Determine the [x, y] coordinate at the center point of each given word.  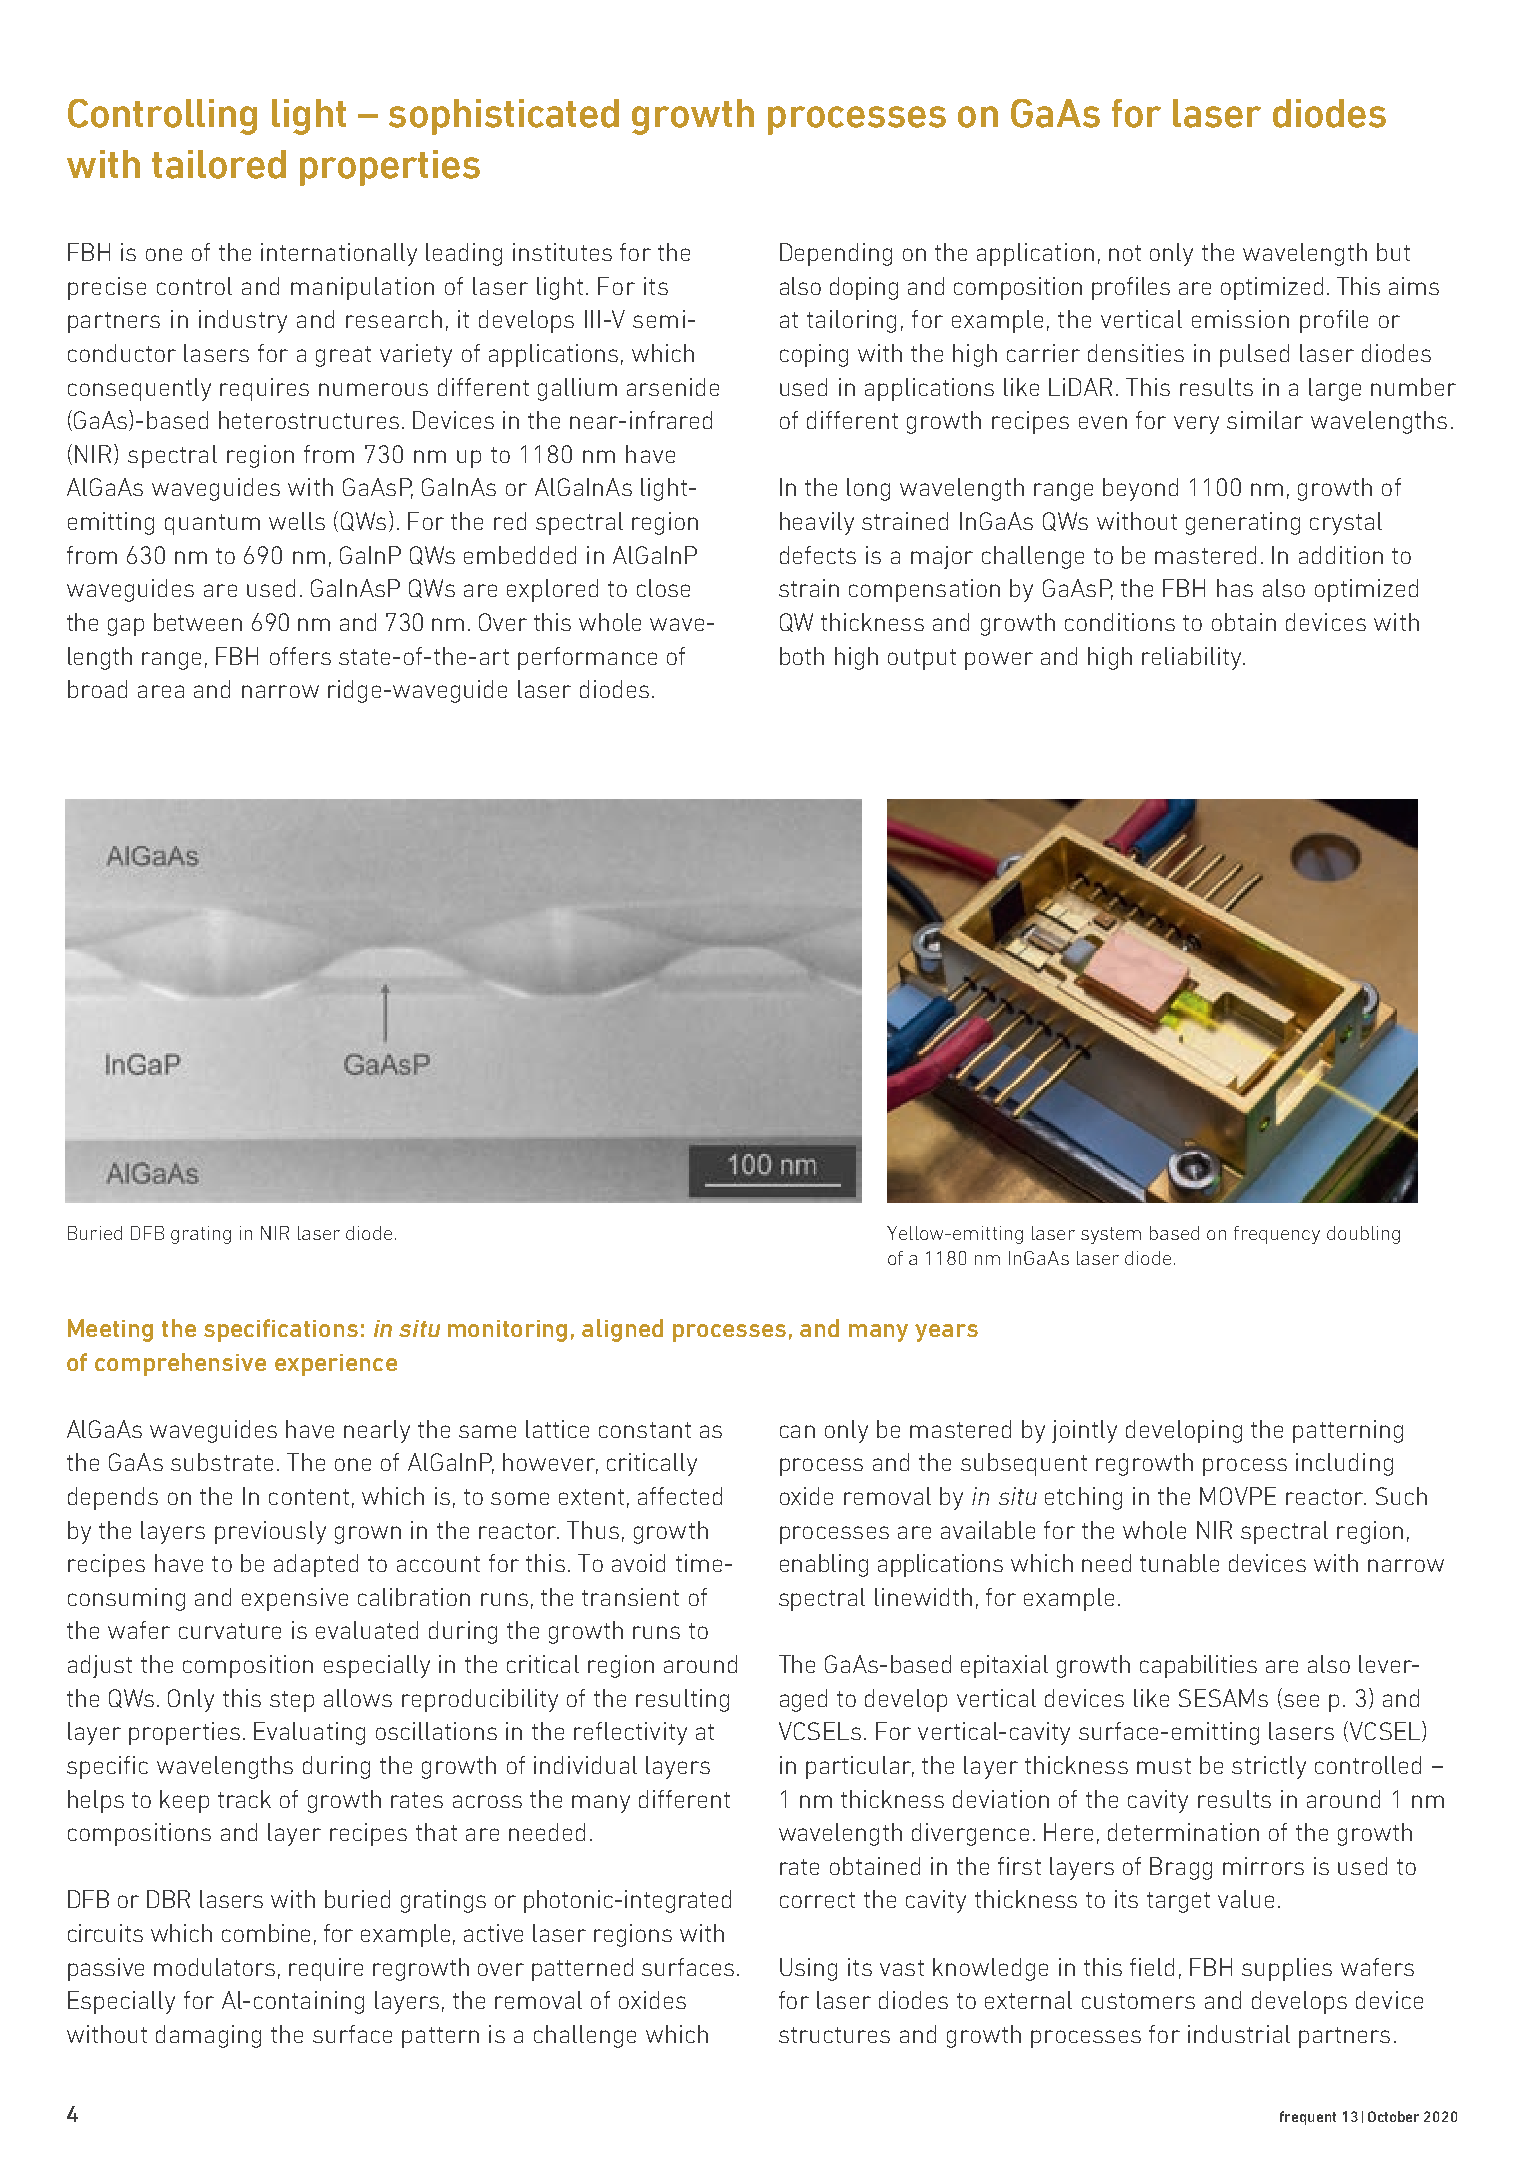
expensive [295, 1599]
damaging [208, 2036]
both [802, 656]
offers [300, 656]
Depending [836, 254]
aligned [622, 1330]
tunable [1179, 1563]
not [1125, 253]
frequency [1277, 1235]
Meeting [110, 1330]
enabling [824, 1565]
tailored [219, 164]
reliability [1193, 658]
